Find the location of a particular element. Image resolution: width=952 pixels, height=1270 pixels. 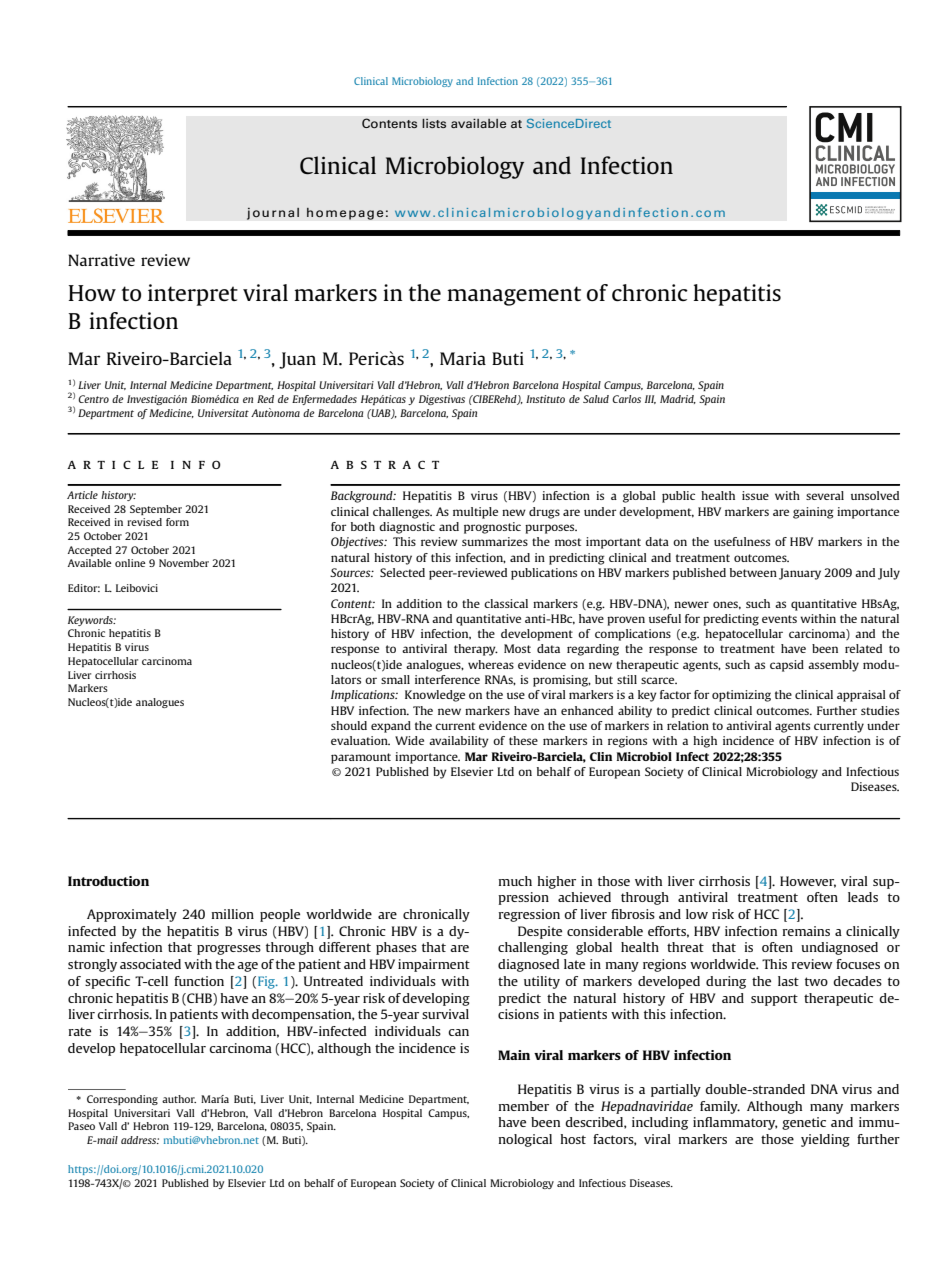

lists is located at coordinates (434, 123).
